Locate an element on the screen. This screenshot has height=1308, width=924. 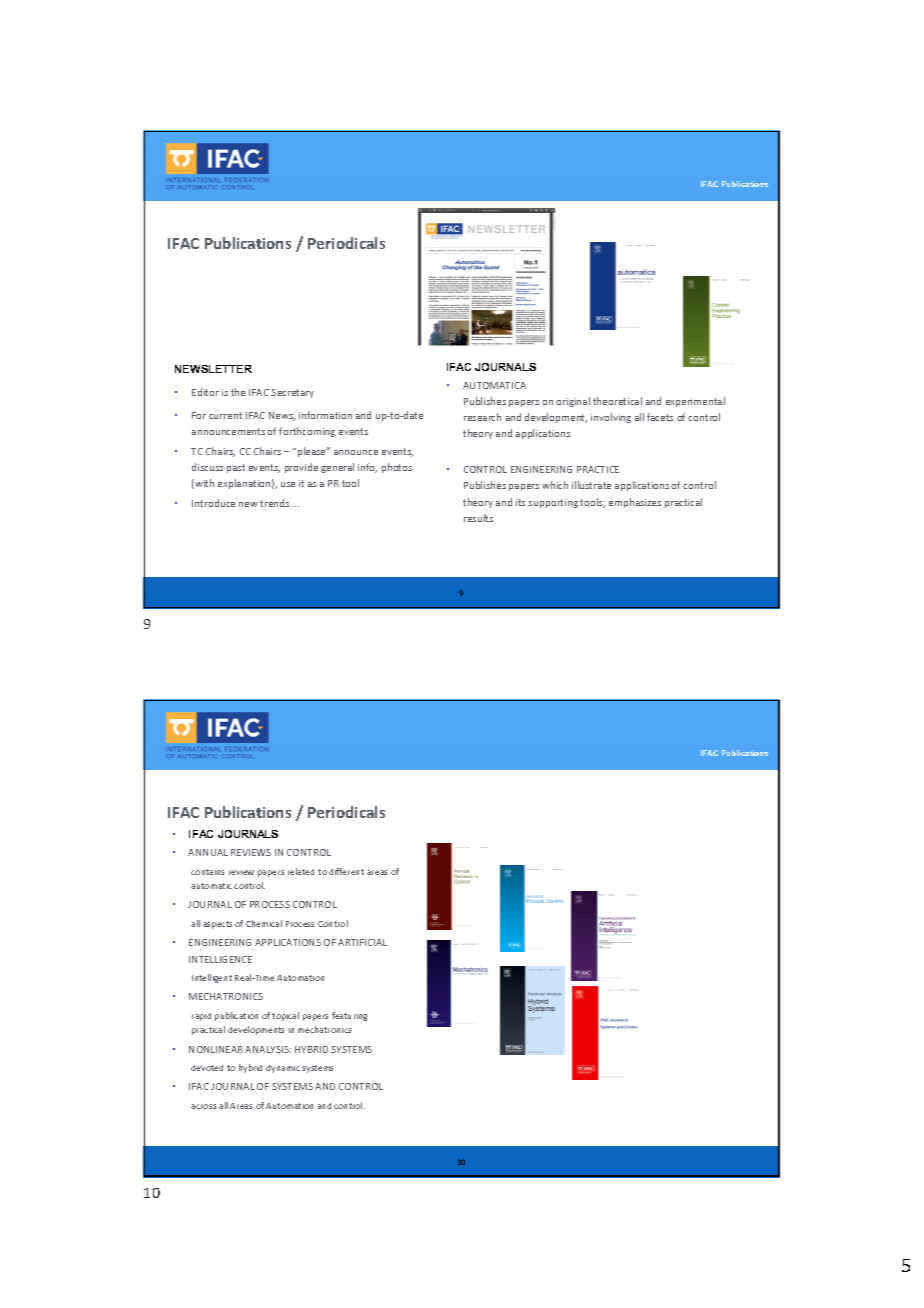
ANNUAL is located at coordinates (208, 852).
